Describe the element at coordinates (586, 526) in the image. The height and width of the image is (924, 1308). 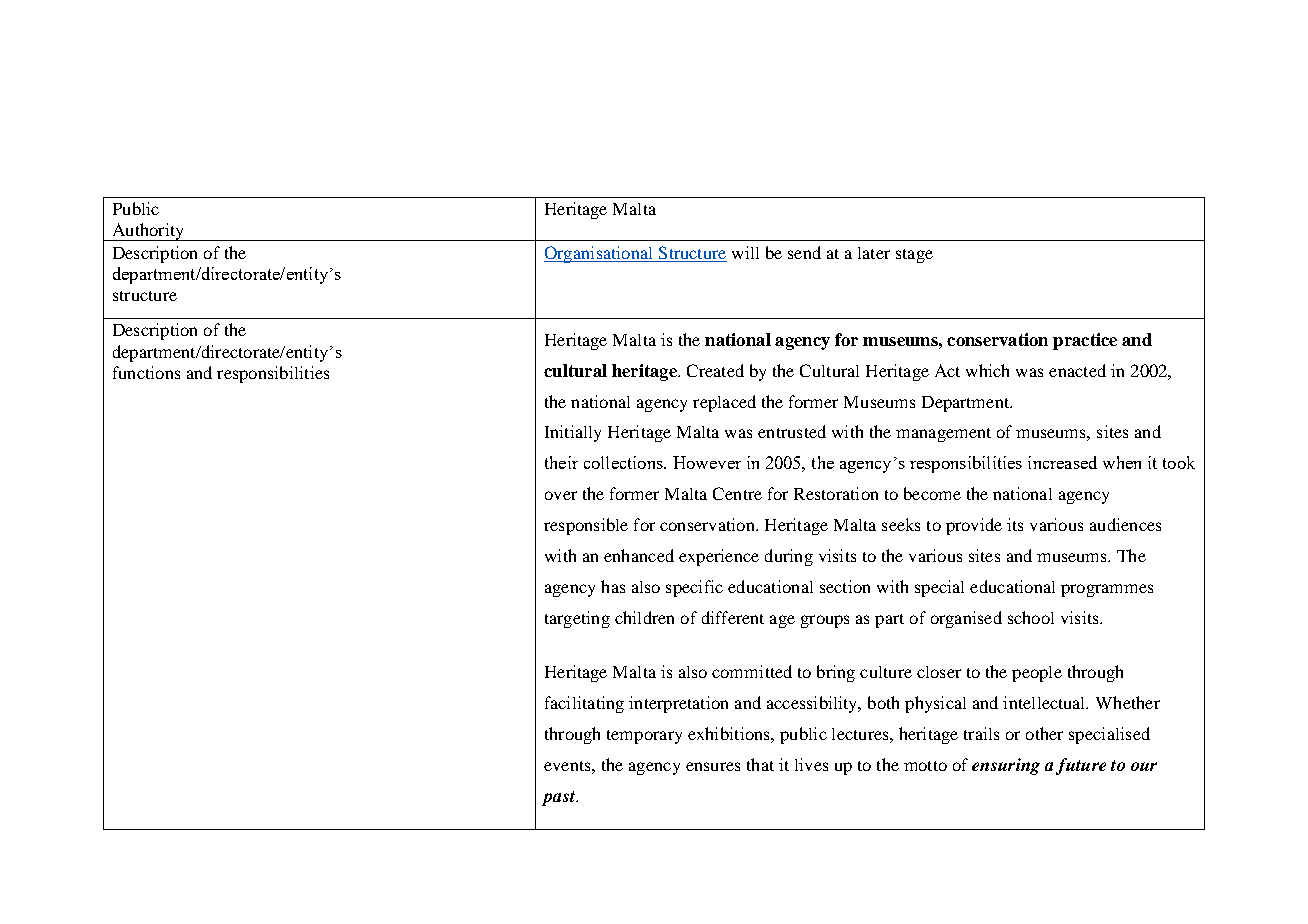
I see `responsible` at that location.
